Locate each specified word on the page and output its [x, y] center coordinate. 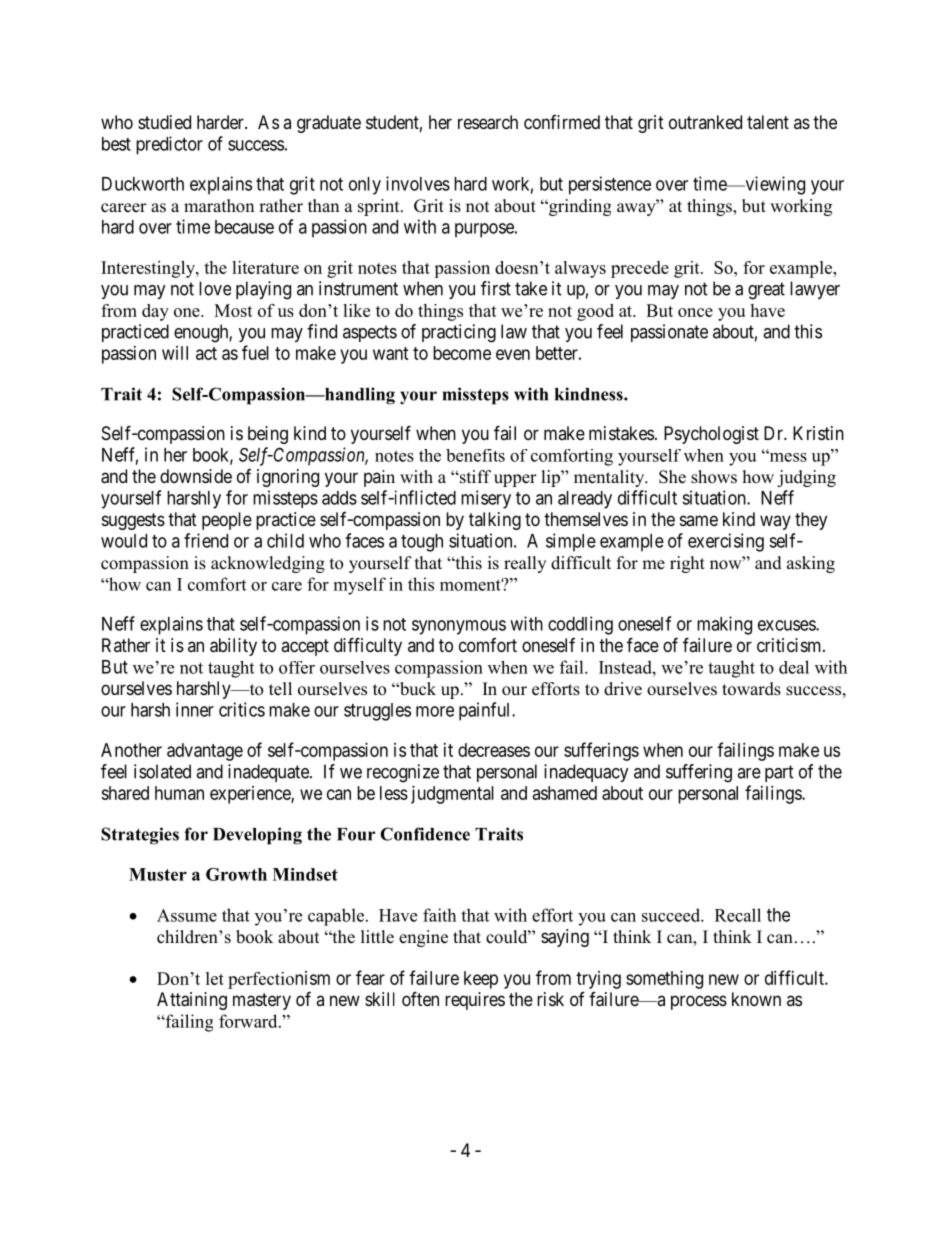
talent [768, 122]
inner [195, 709]
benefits [475, 455]
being [268, 435]
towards [751, 689]
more [435, 711]
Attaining [192, 1001]
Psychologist [711, 435]
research [488, 122]
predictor [169, 145]
